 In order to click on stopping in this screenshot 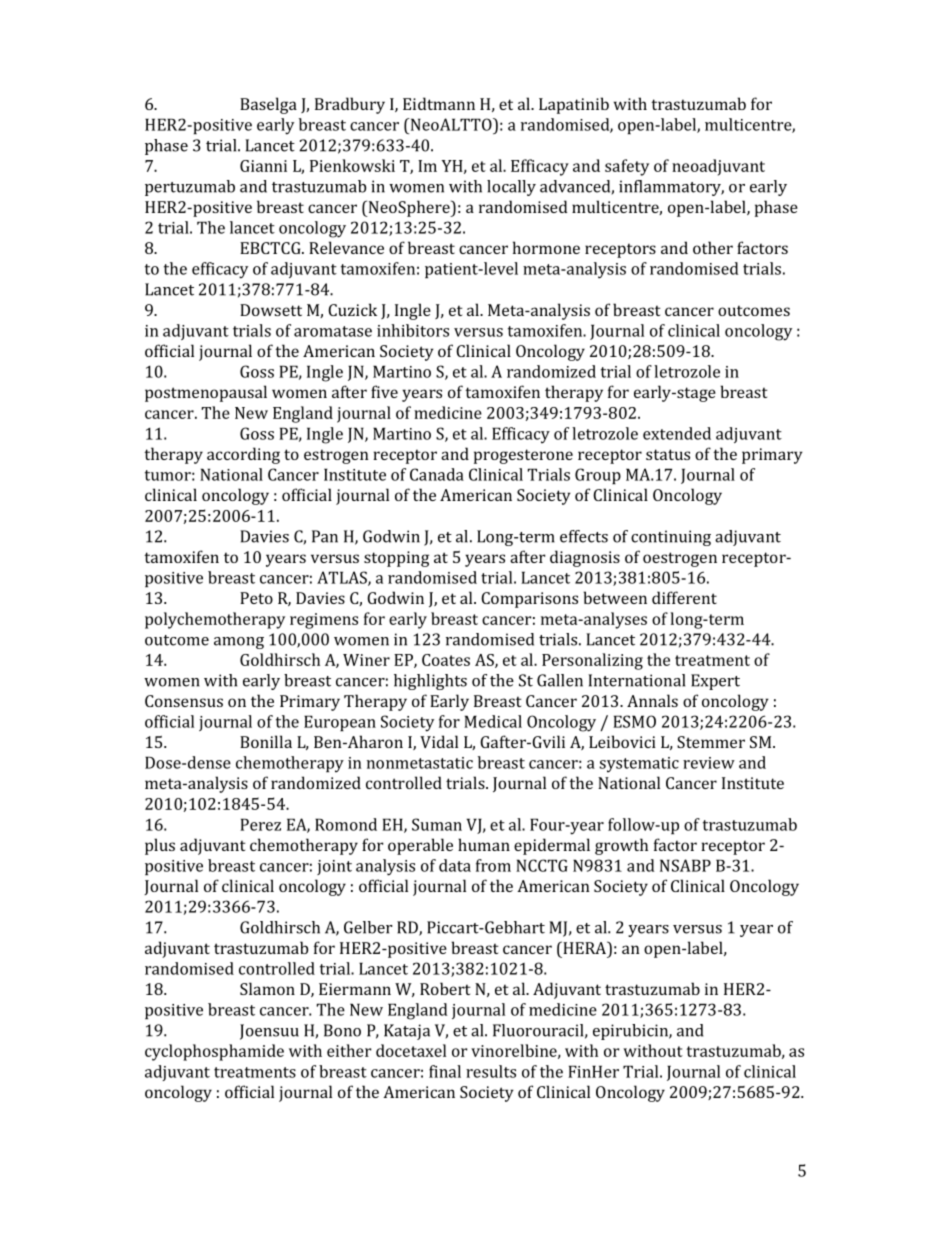, I will do `click(396, 559)`.
